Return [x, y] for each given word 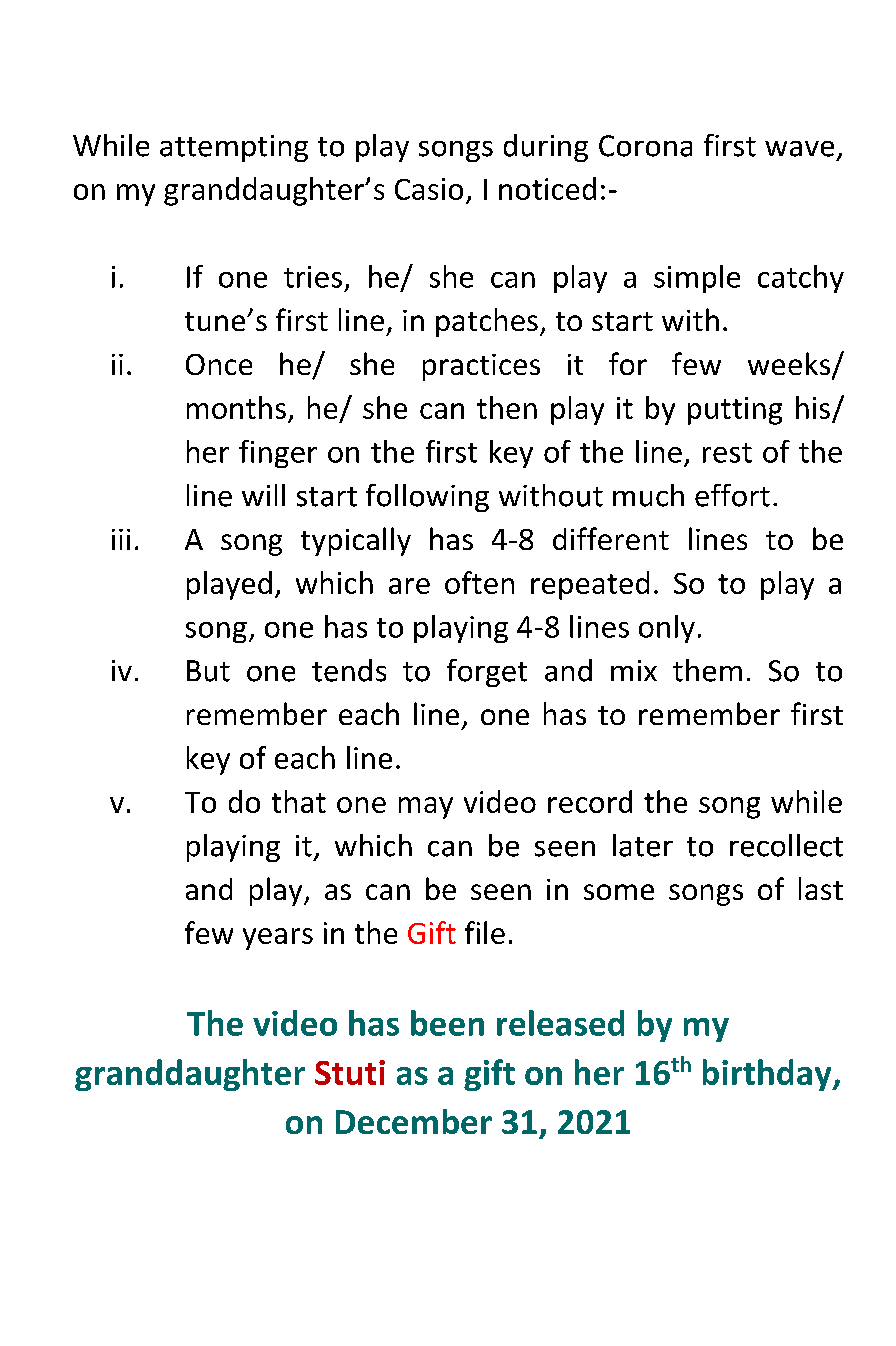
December [414, 1121]
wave [799, 149]
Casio [429, 189]
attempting [234, 148]
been [447, 1023]
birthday [768, 1075]
